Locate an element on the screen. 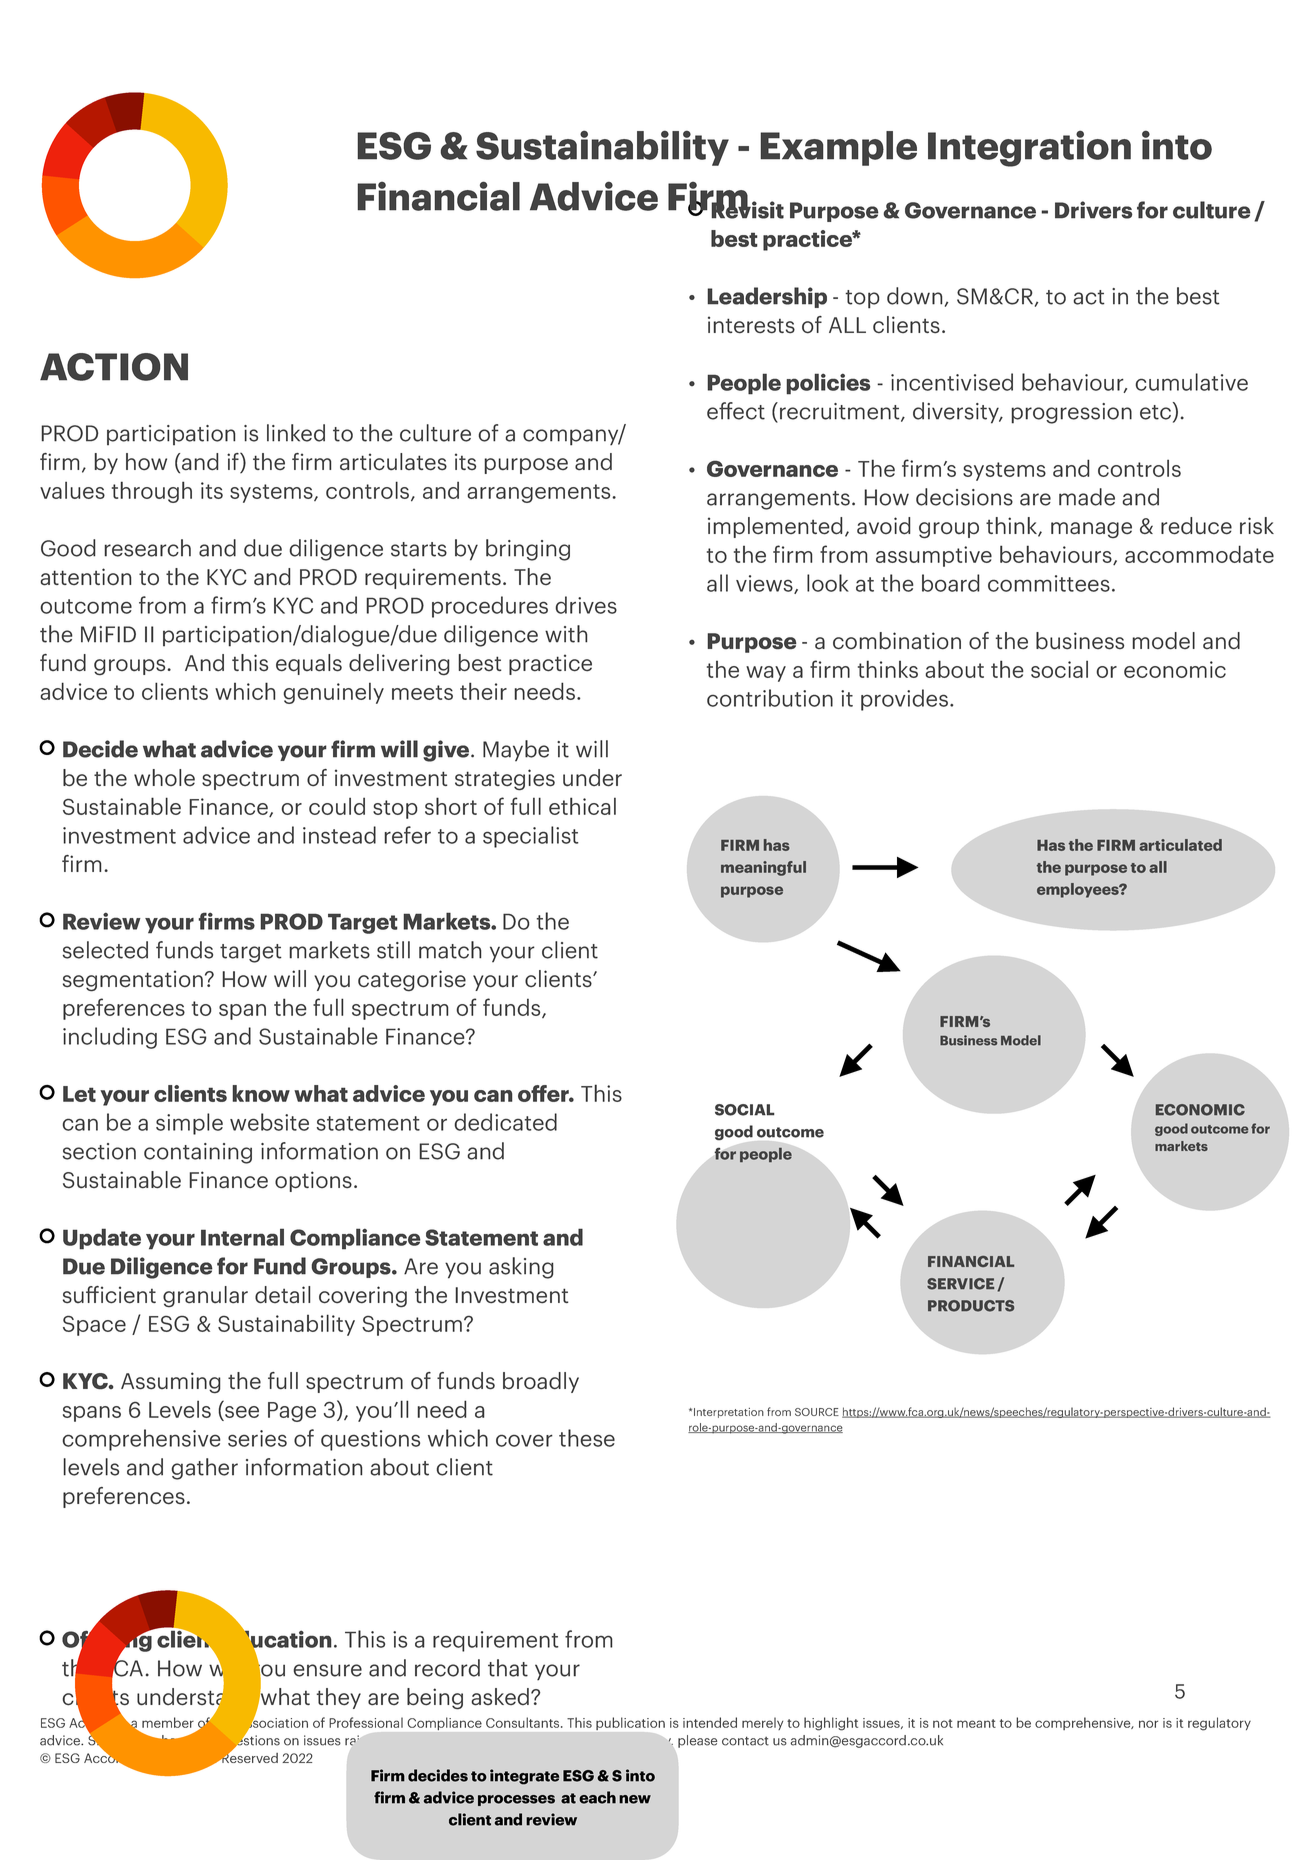 The width and height of the screenshot is (1315, 1860). articulated is located at coordinates (1180, 845).
